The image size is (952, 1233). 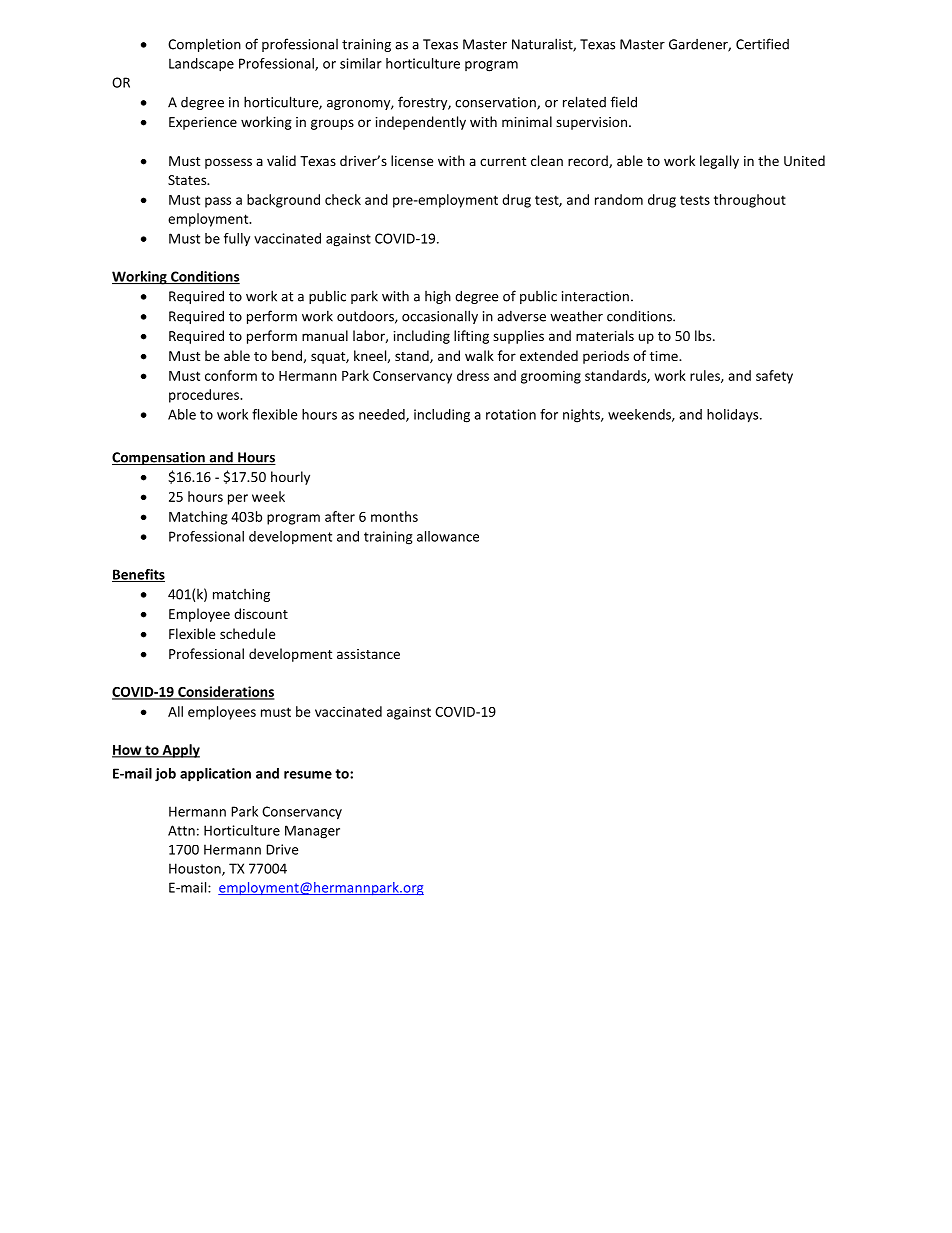 I want to click on holidays, so click(x=734, y=416).
